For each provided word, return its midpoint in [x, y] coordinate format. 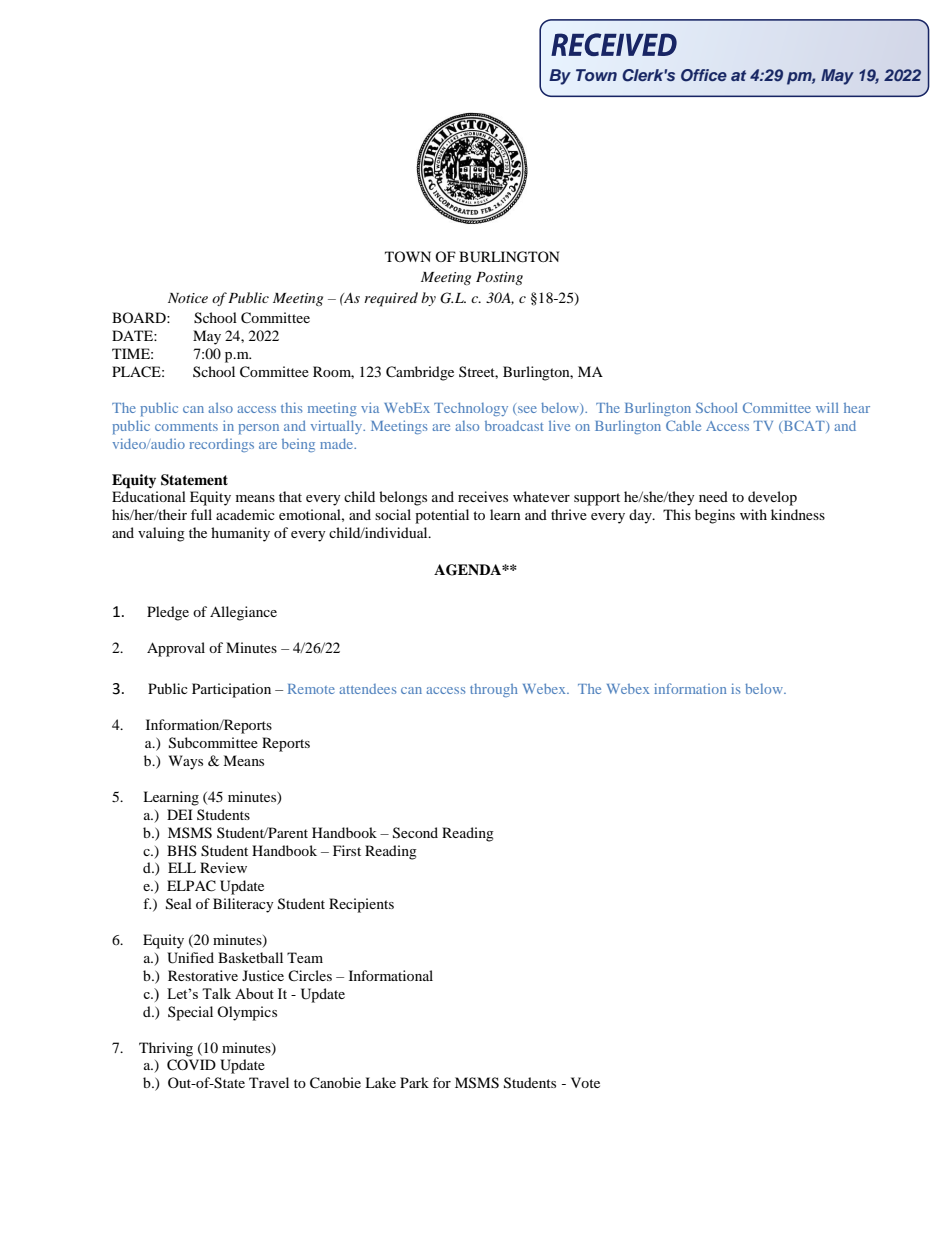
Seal [179, 904]
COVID [191, 1065]
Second [415, 833]
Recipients [361, 905]
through [494, 690]
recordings [221, 445]
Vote [585, 1082]
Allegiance [243, 613]
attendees [367, 689]
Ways [186, 762]
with [753, 514]
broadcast [514, 426]
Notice [188, 298]
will [827, 407]
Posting [499, 278]
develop [772, 498]
